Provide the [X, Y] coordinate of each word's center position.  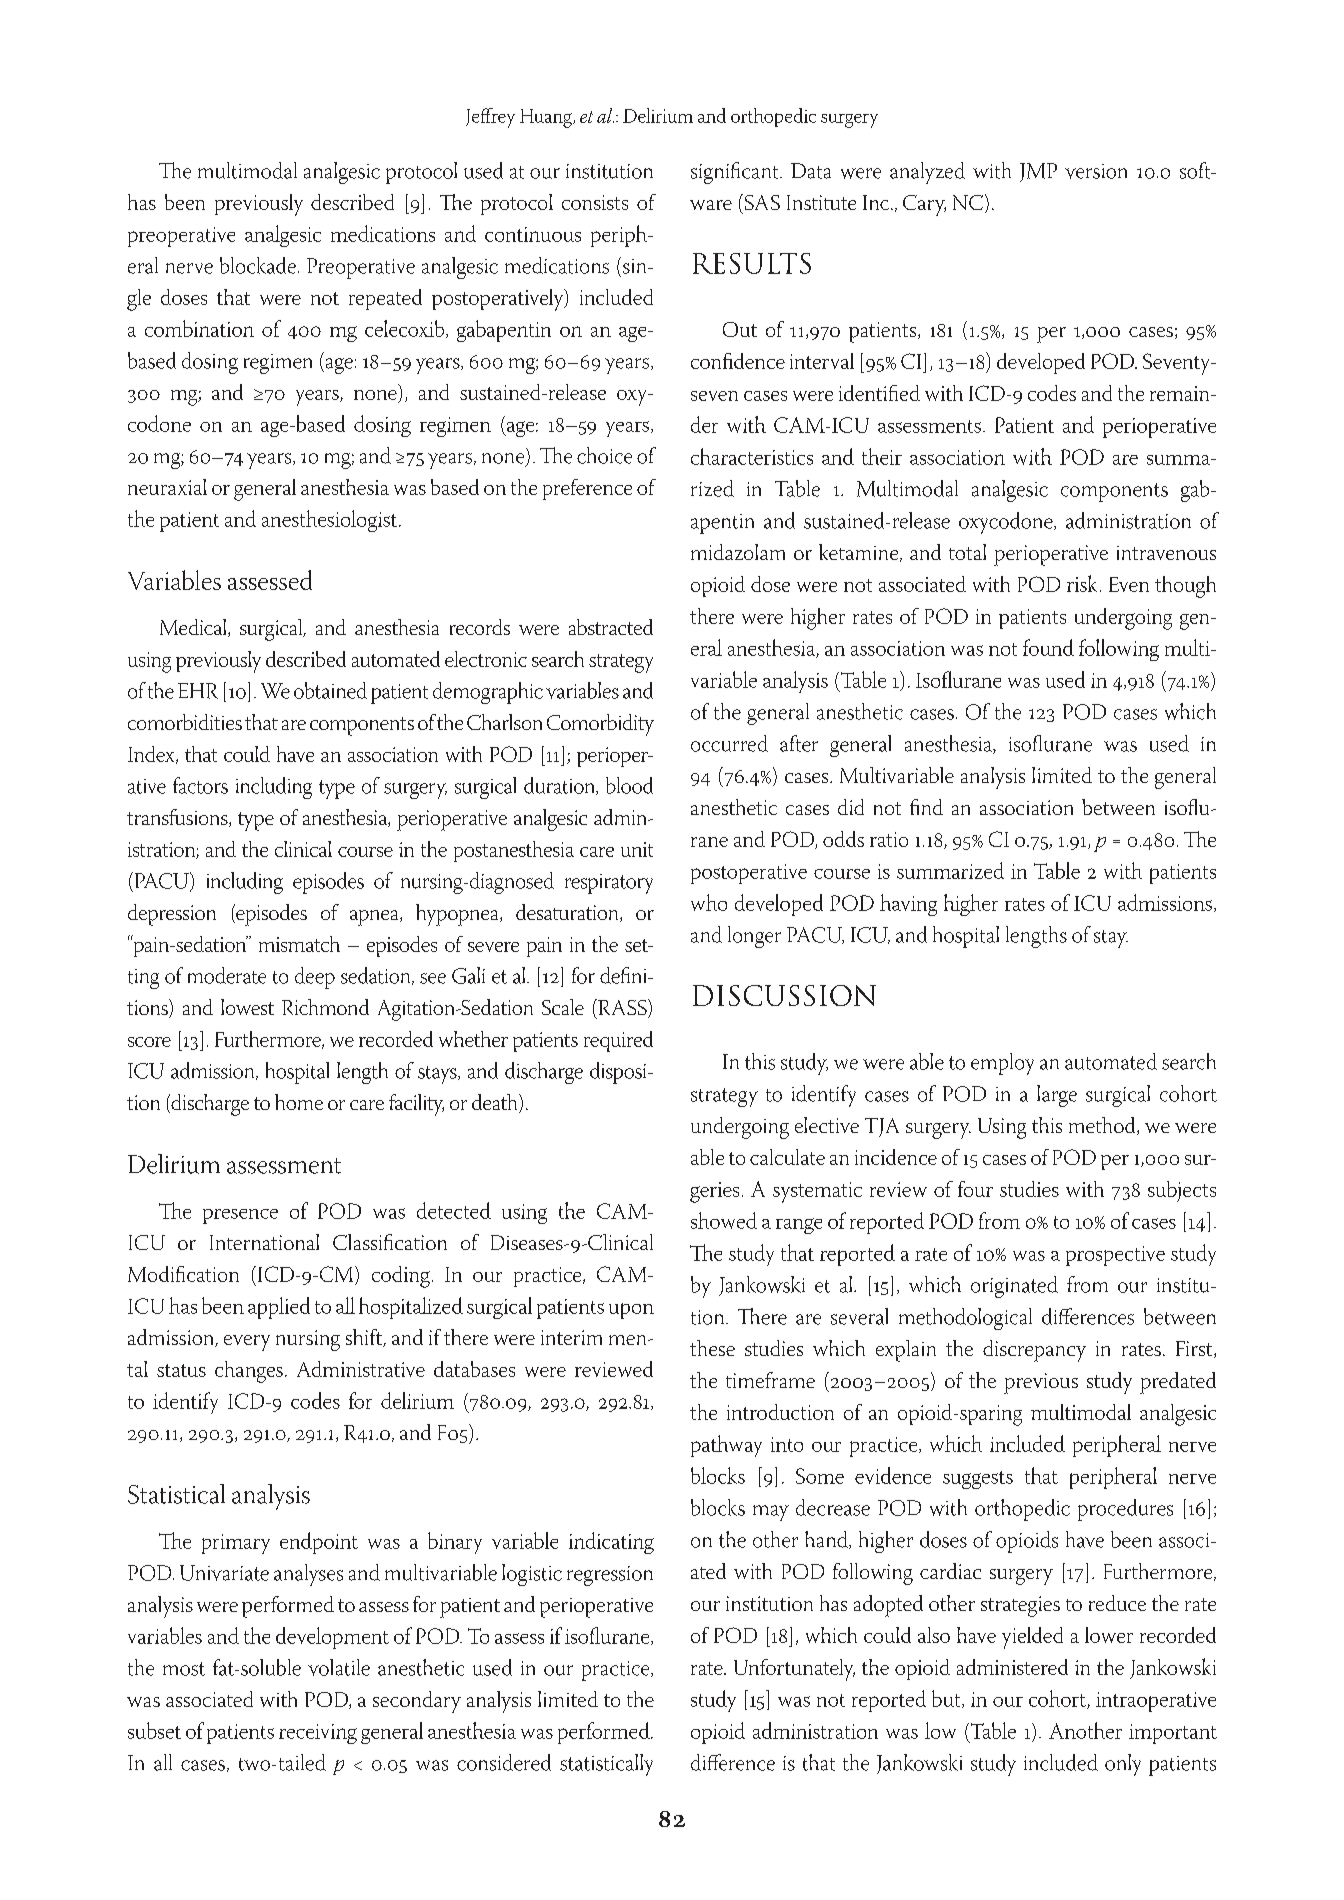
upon [631, 1311]
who [709, 902]
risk [1082, 583]
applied [279, 1308]
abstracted [611, 627]
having [908, 905]
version [1096, 171]
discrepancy [1034, 1351]
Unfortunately [794, 1670]
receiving [318, 1734]
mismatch [299, 944]
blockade [258, 265]
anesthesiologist [329, 521]
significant [736, 173]
